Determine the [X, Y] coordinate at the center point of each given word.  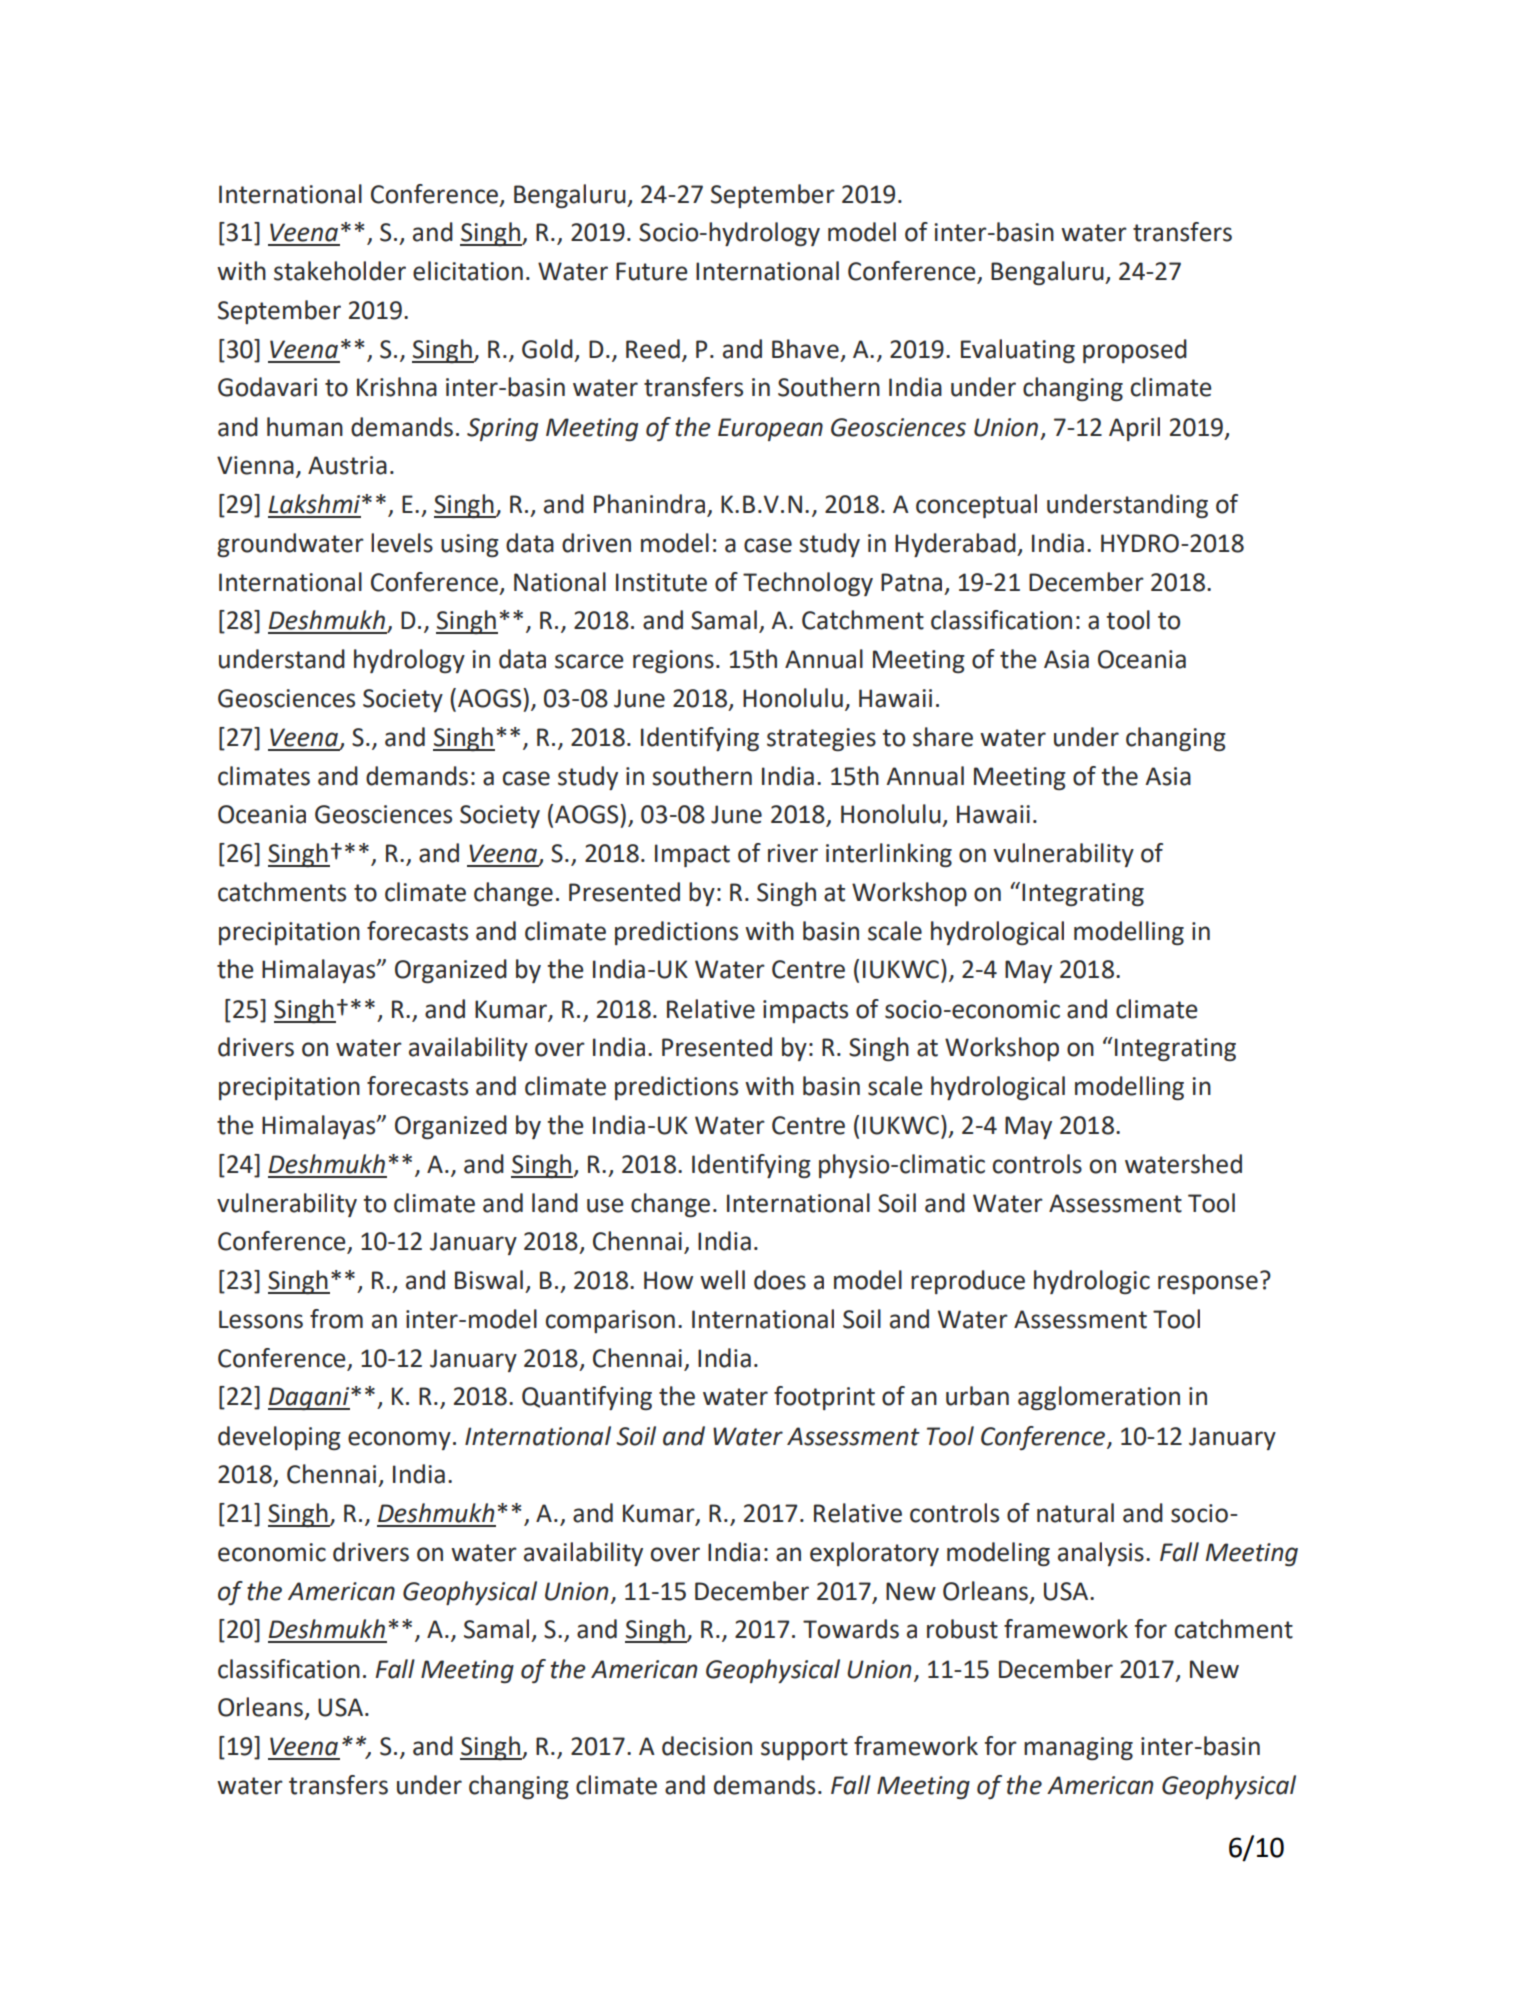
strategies [821, 739]
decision [707, 1746]
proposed [1135, 351]
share [943, 737]
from [336, 1319]
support [804, 1749]
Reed [653, 349]
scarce [589, 661]
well [722, 1280]
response [1208, 1284]
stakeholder [340, 271]
